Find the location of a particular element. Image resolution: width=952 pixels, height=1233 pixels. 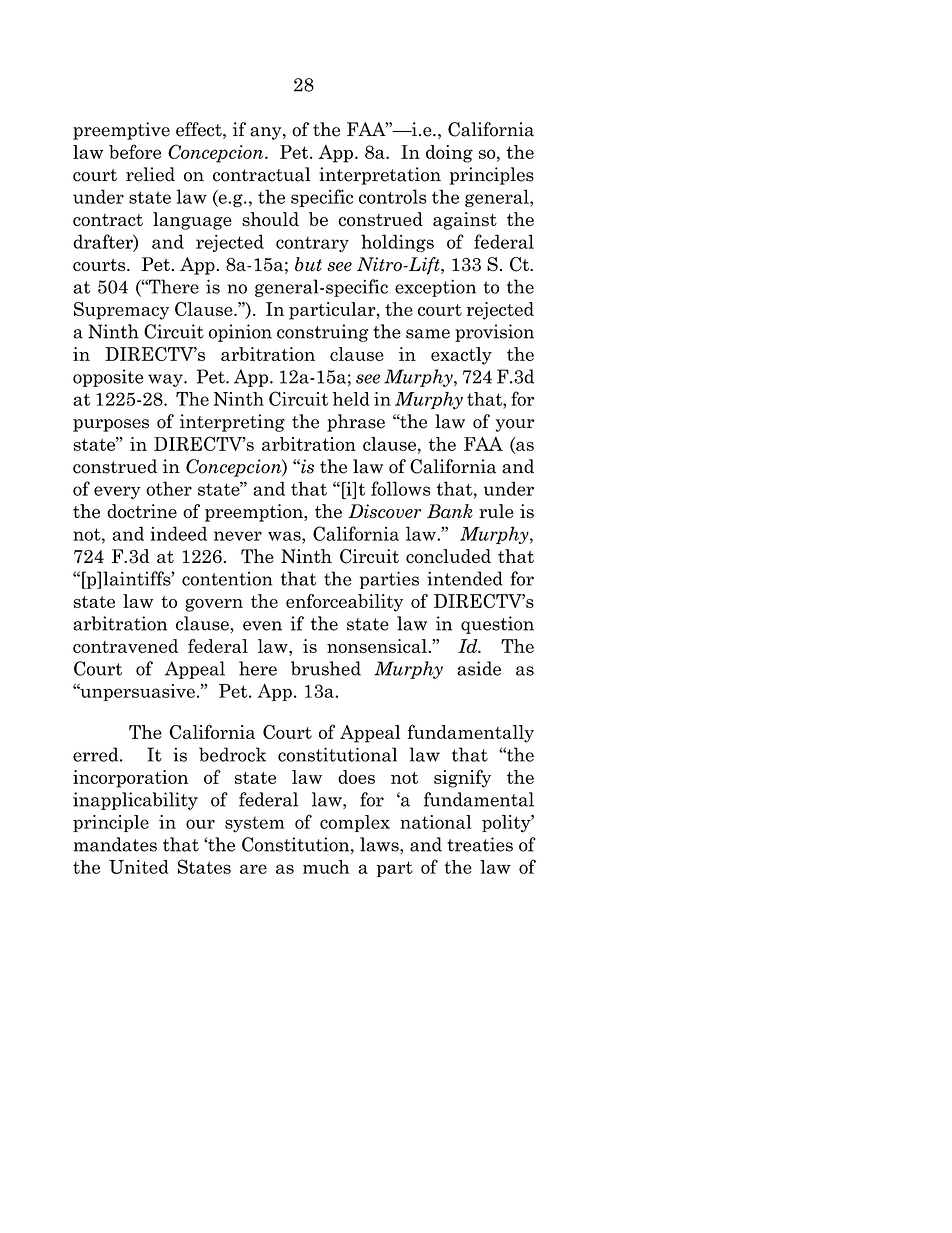

aside is located at coordinates (479, 668).
